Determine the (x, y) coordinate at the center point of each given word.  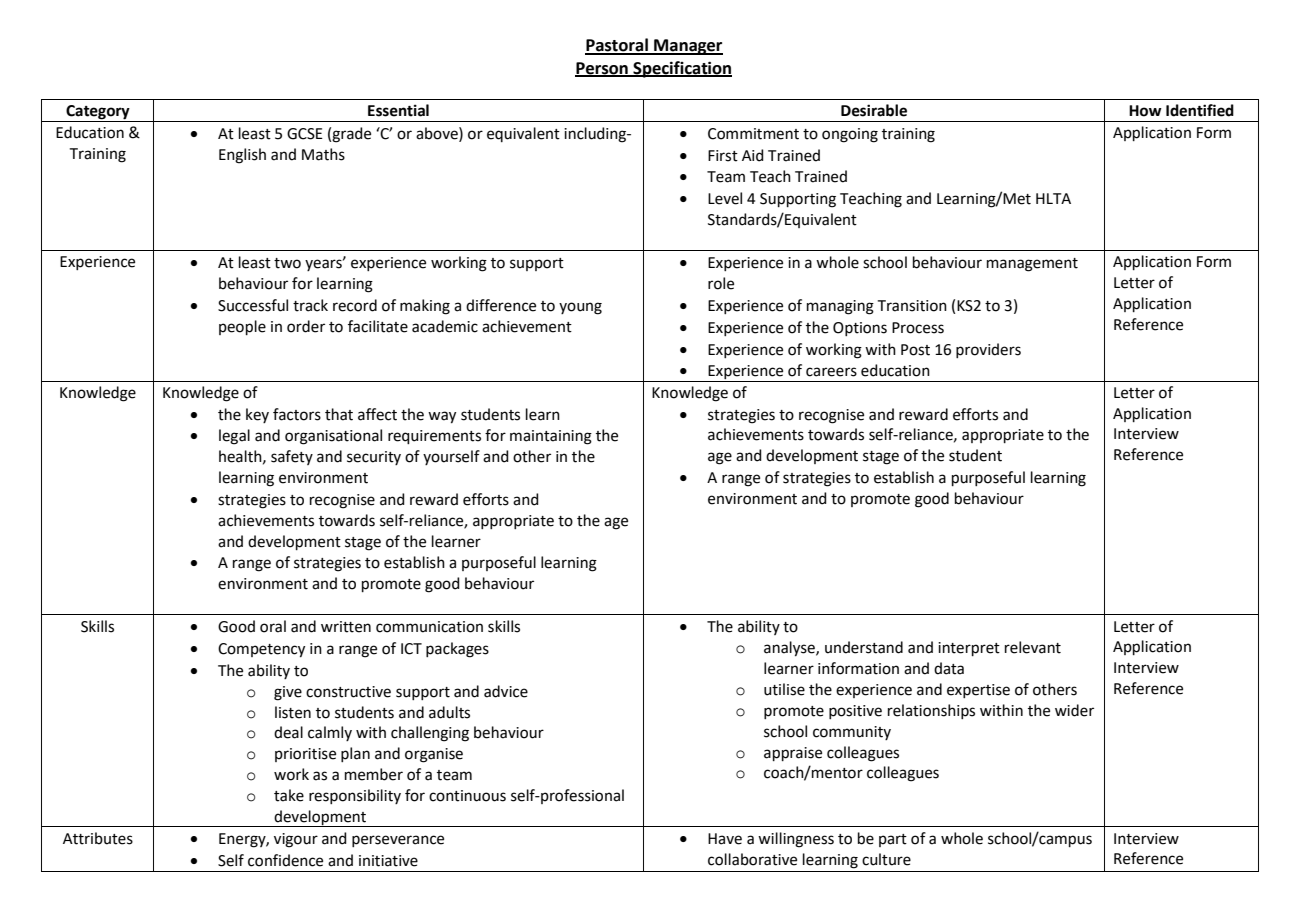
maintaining (551, 437)
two (287, 263)
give (288, 693)
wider (1074, 710)
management (1032, 265)
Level (725, 198)
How (1145, 111)
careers (831, 372)
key (257, 415)
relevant (1033, 647)
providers (988, 350)
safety (292, 457)
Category (98, 113)
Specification (681, 69)
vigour (296, 840)
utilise (784, 689)
